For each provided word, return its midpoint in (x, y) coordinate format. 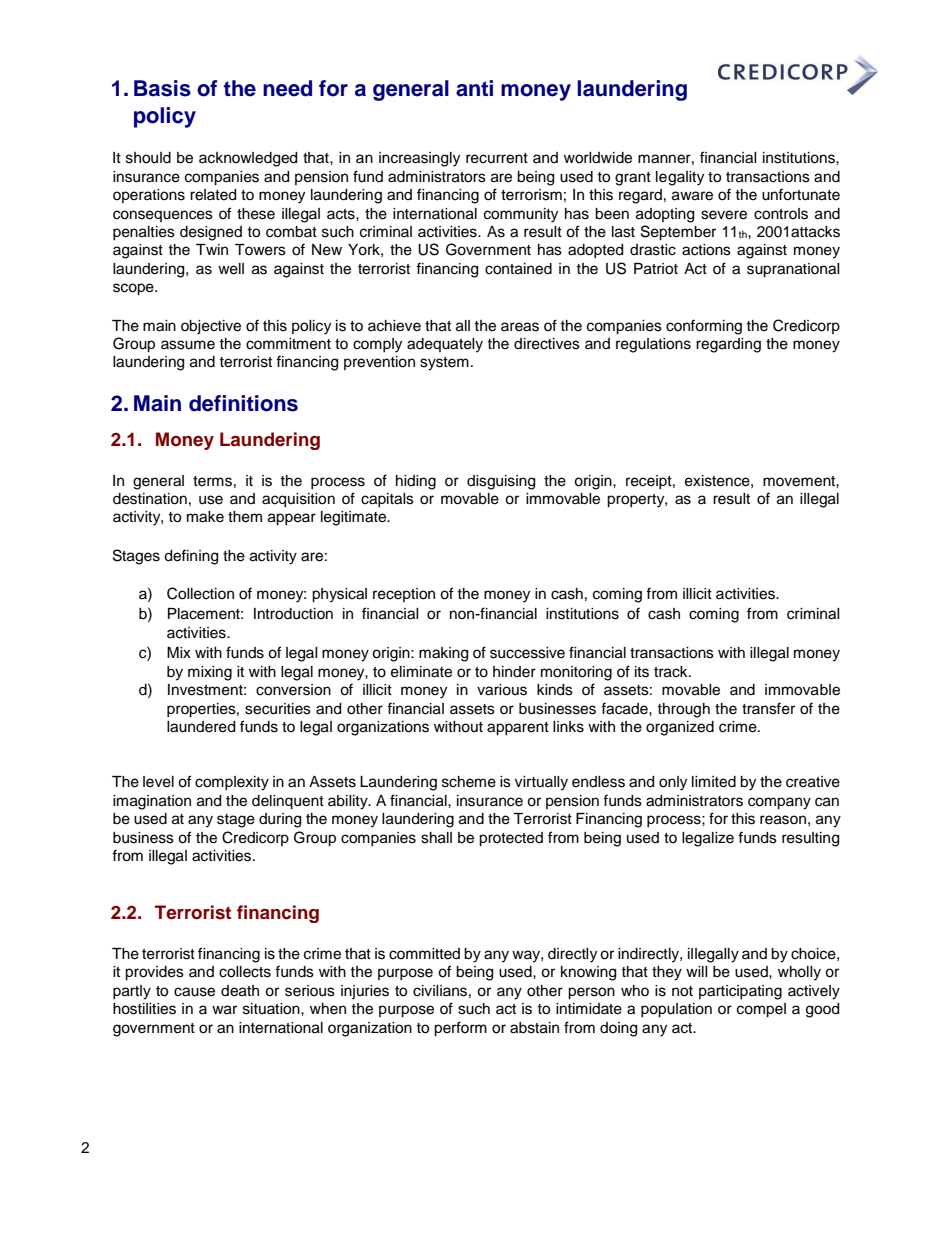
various (502, 690)
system (444, 364)
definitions (243, 403)
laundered (201, 727)
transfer (768, 708)
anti (474, 88)
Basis (162, 88)
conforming (704, 327)
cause (194, 992)
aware (692, 196)
